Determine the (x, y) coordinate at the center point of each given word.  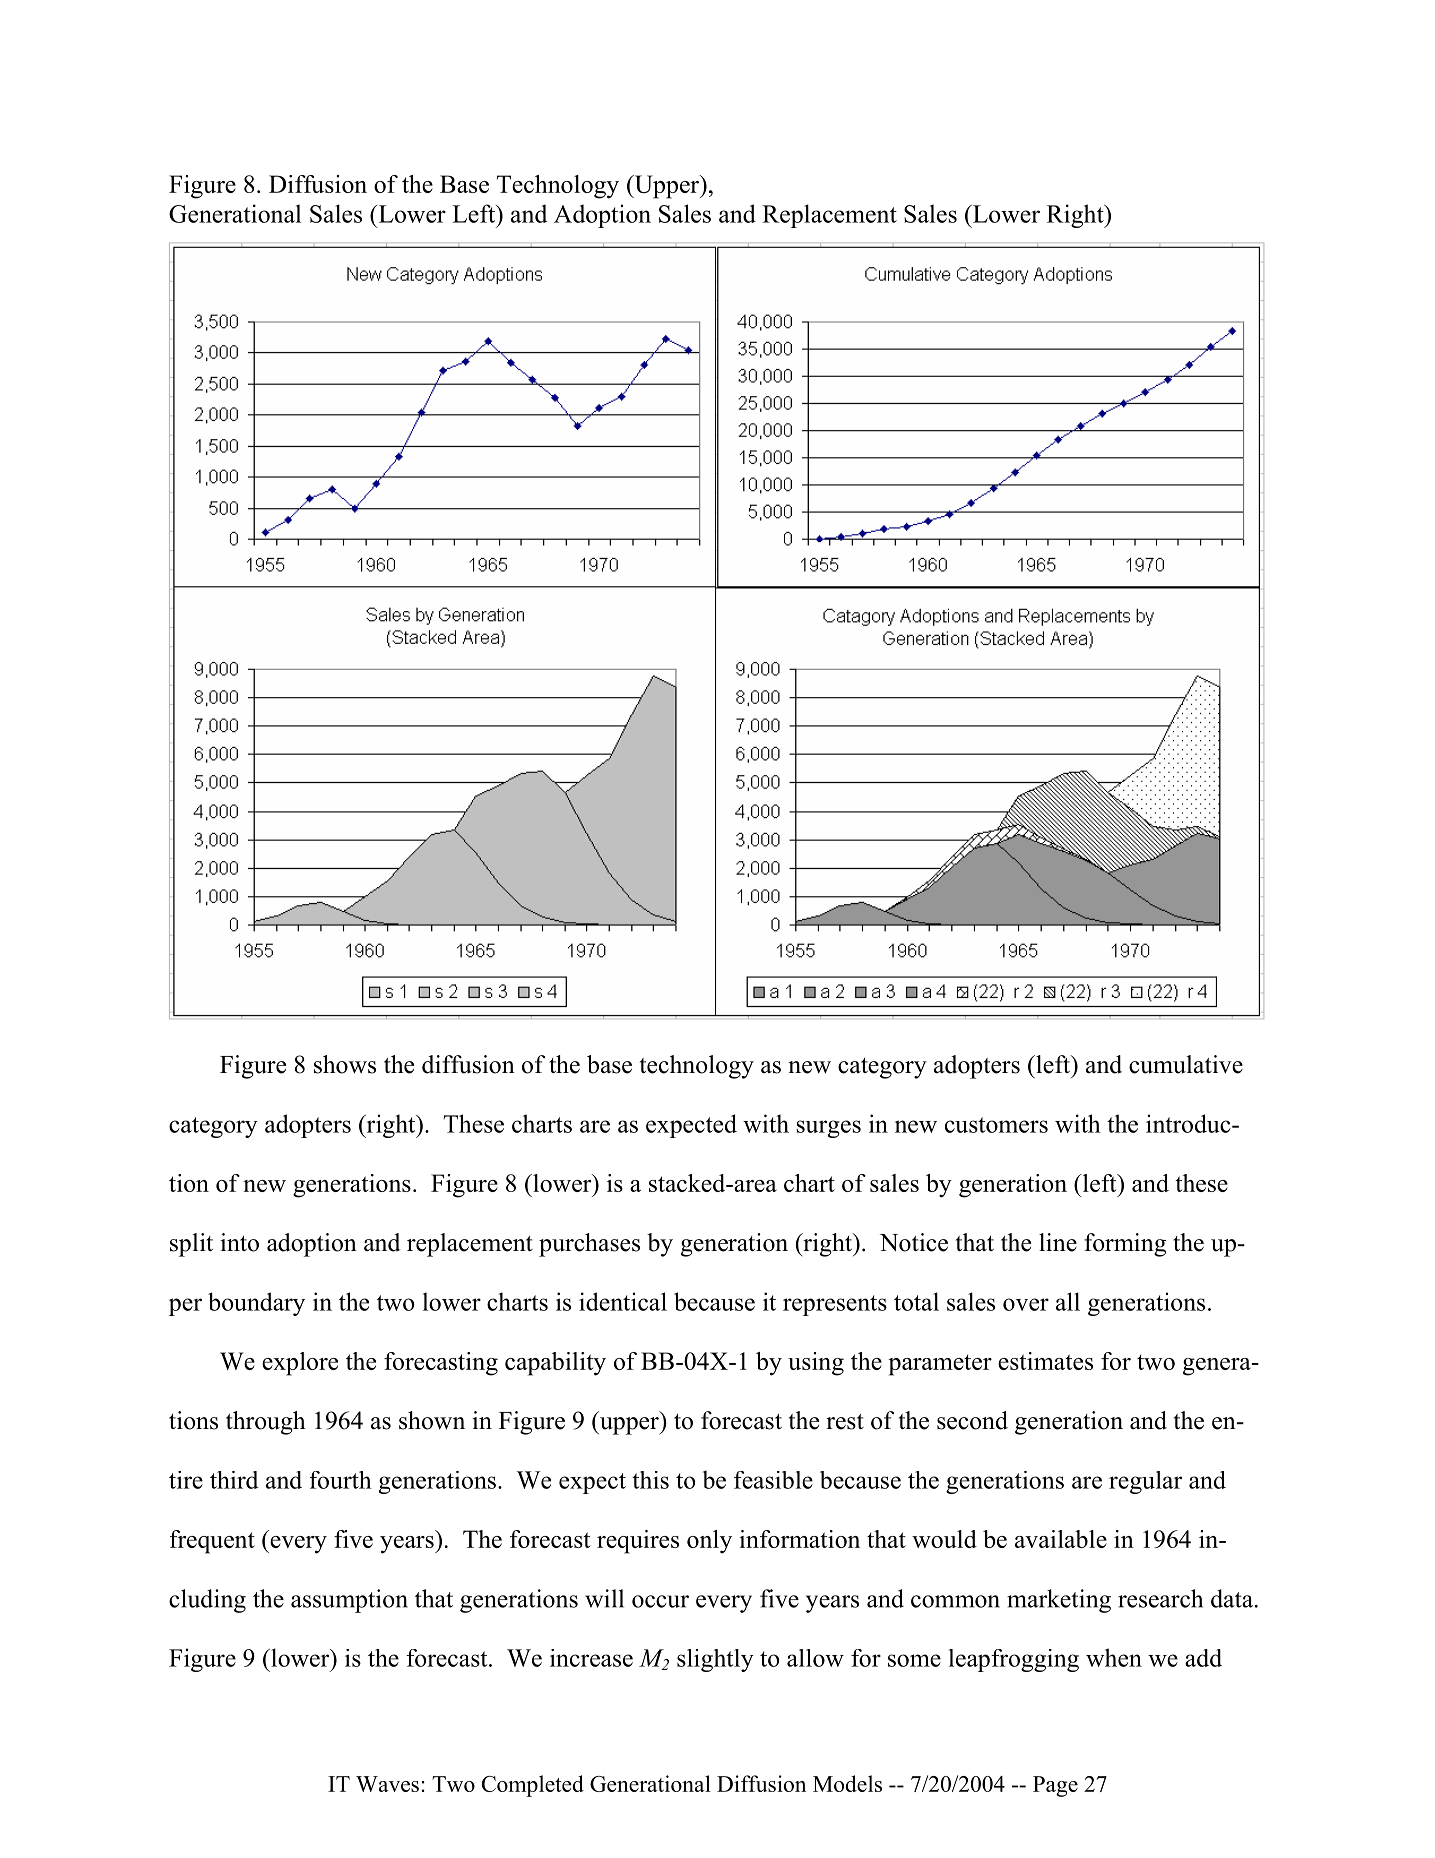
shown (432, 1420)
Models (847, 1783)
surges (829, 1129)
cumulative (1186, 1064)
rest (845, 1422)
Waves (387, 1784)
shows (345, 1064)
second (972, 1420)
